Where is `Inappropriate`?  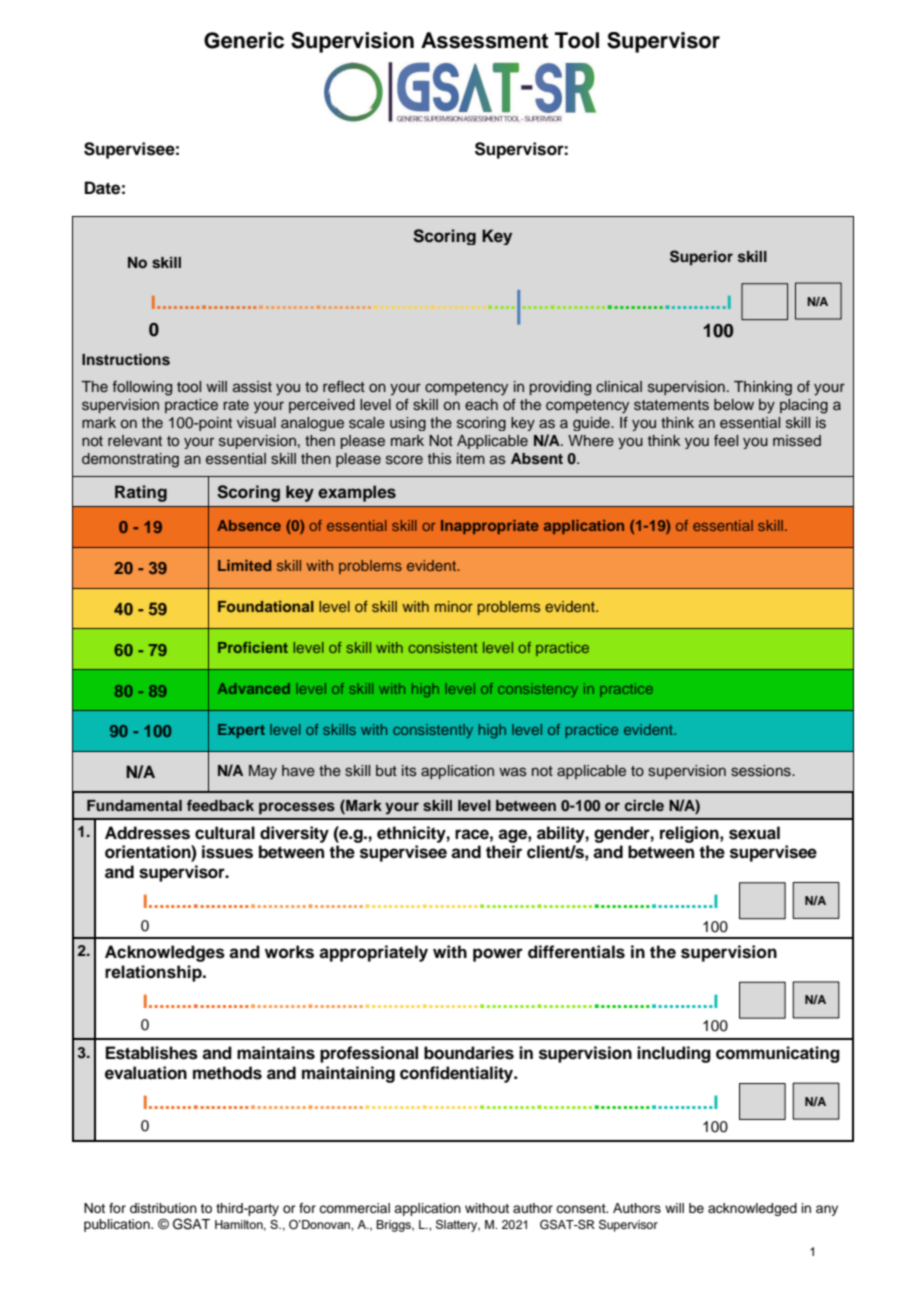 Inappropriate is located at coordinates (490, 527).
